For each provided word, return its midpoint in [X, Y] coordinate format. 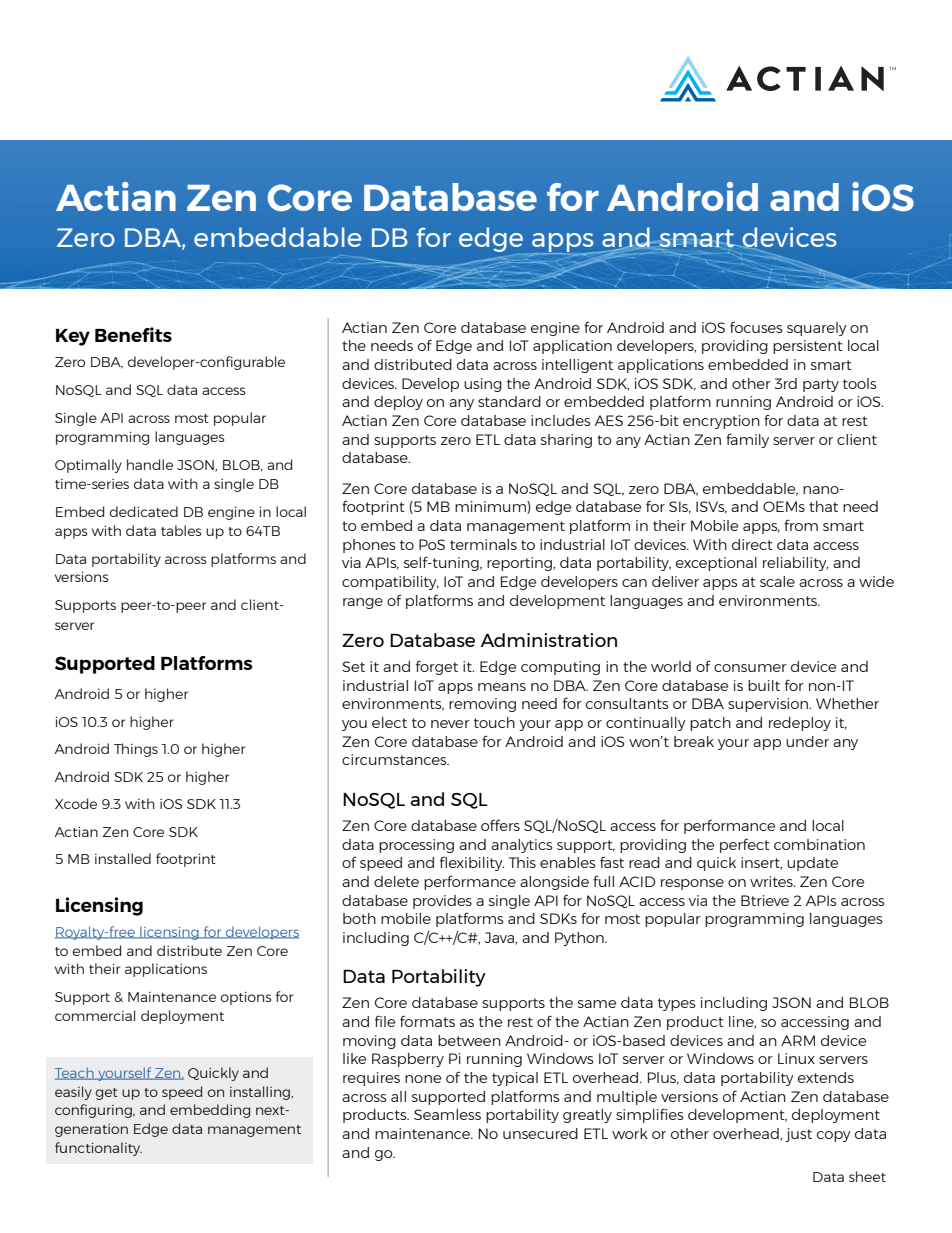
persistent [808, 347]
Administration [548, 640]
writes [772, 881]
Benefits [133, 334]
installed [123, 858]
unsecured [540, 1133]
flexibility [472, 863]
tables [181, 530]
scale [777, 581]
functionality [98, 1149]
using [483, 385]
